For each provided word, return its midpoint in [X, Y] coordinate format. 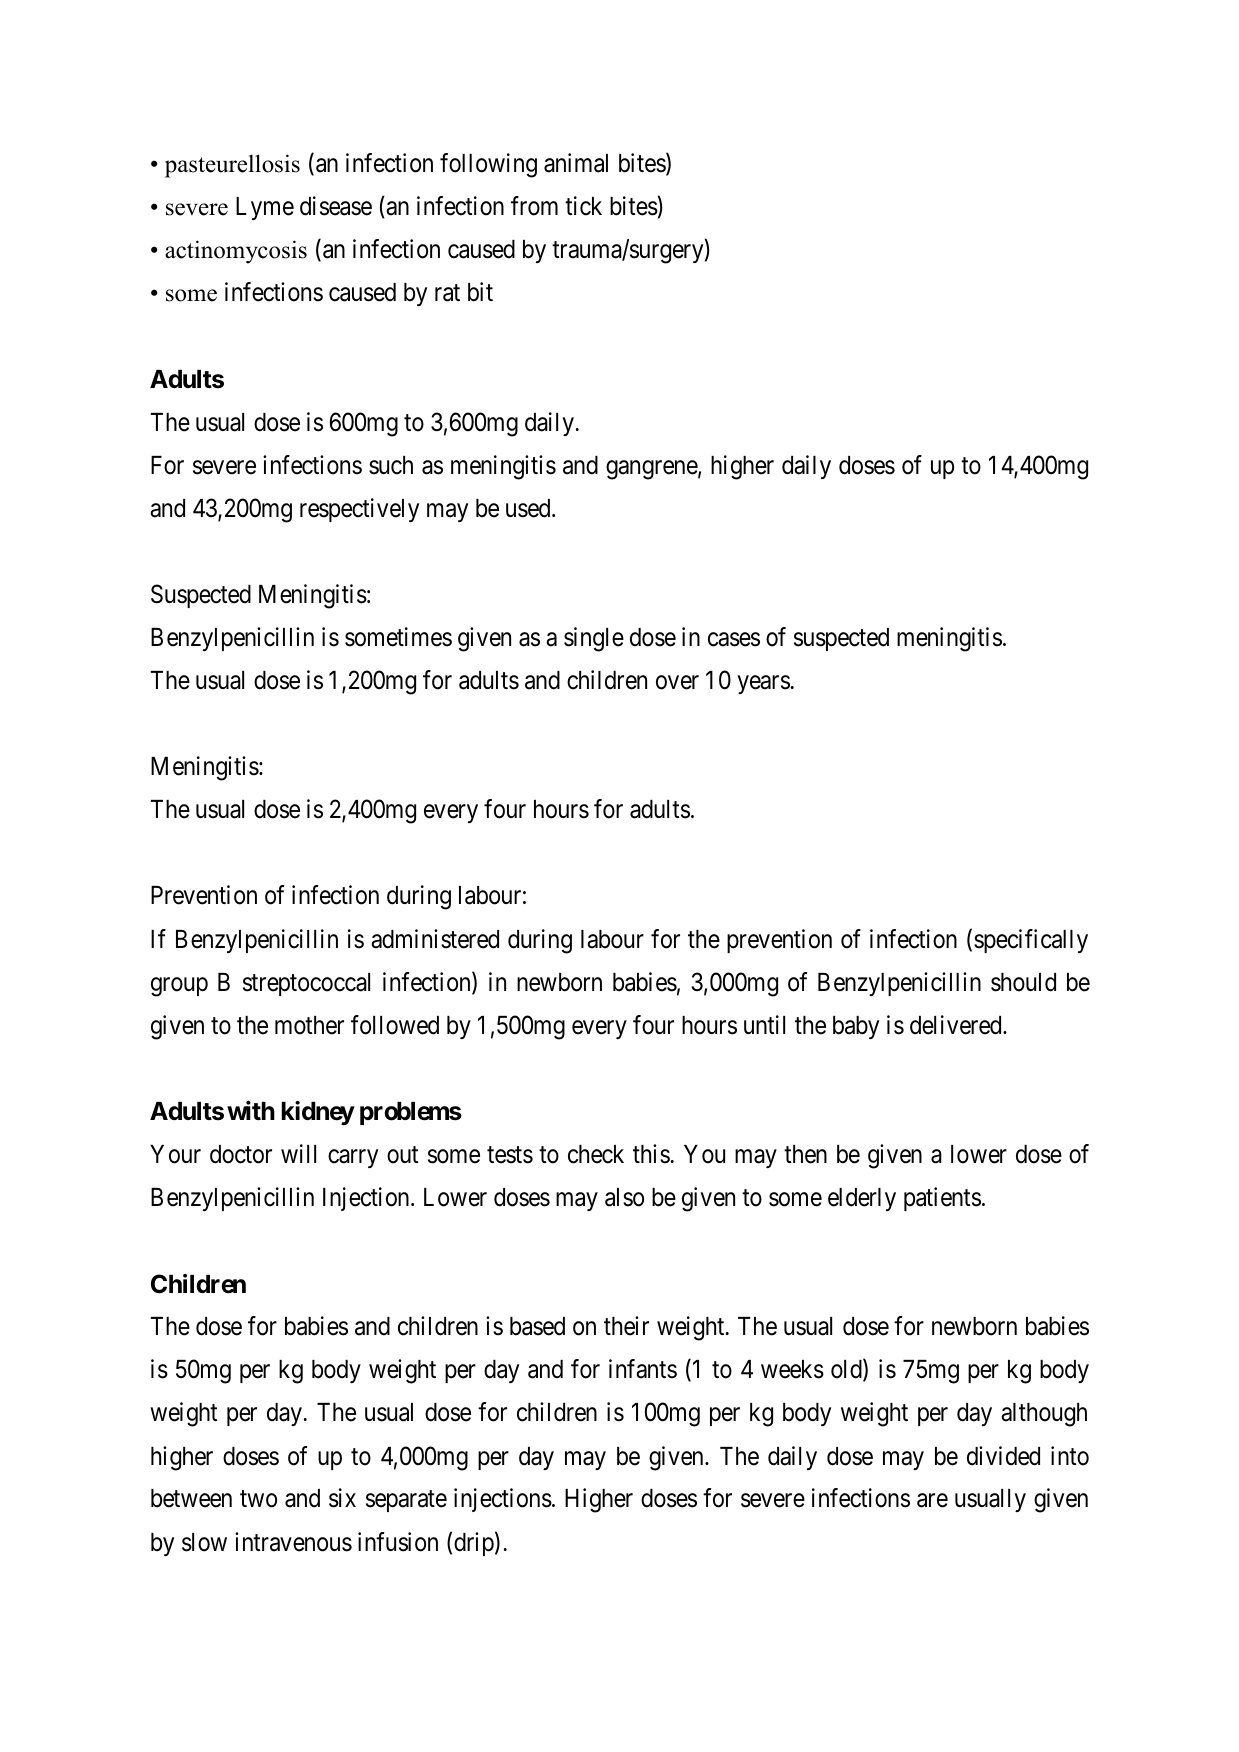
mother [309, 1025]
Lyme [265, 208]
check [596, 1154]
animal [576, 163]
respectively [359, 510]
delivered [957, 1025]
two [258, 1499]
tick [583, 206]
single [594, 639]
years [764, 685]
